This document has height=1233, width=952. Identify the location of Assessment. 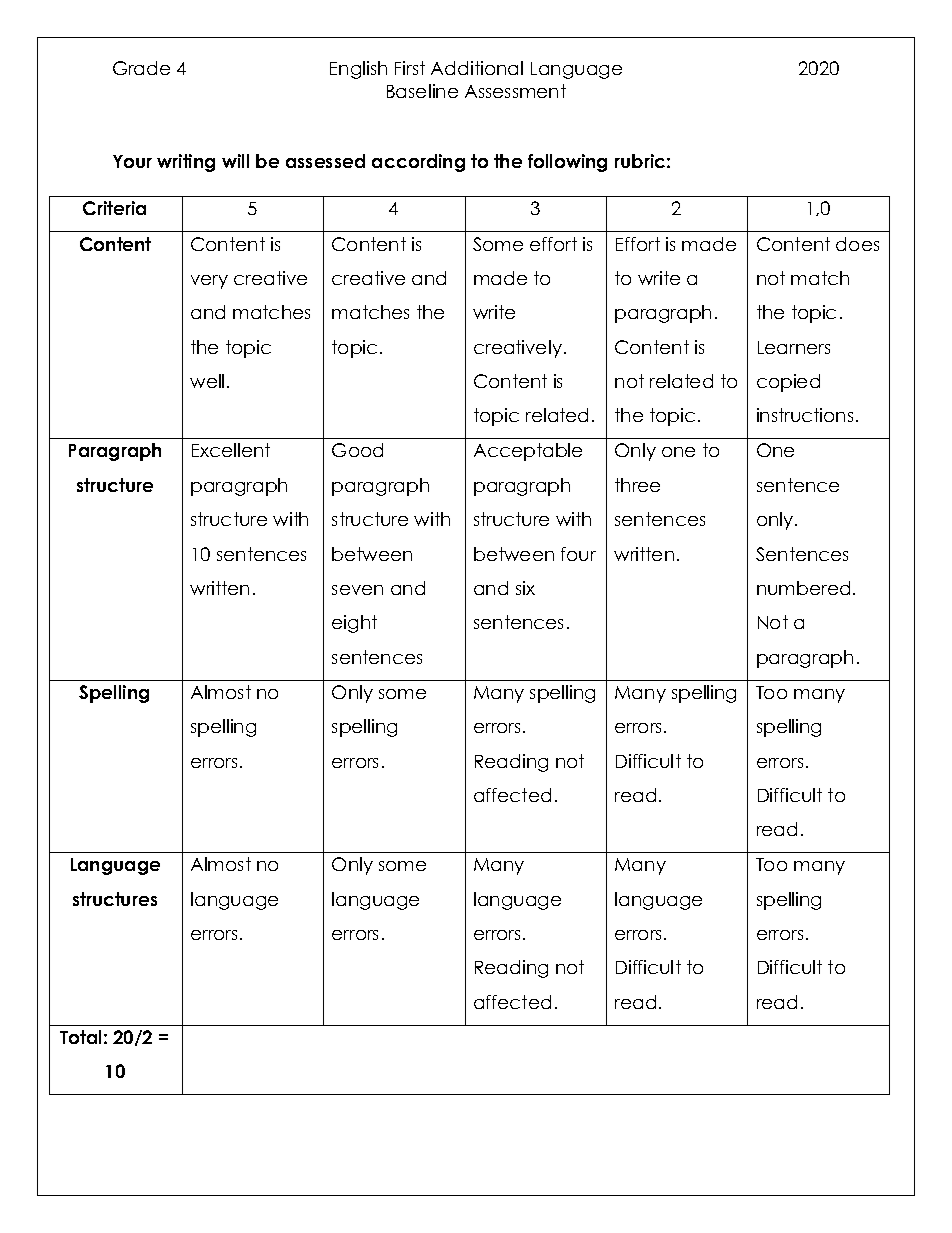
(515, 91).
